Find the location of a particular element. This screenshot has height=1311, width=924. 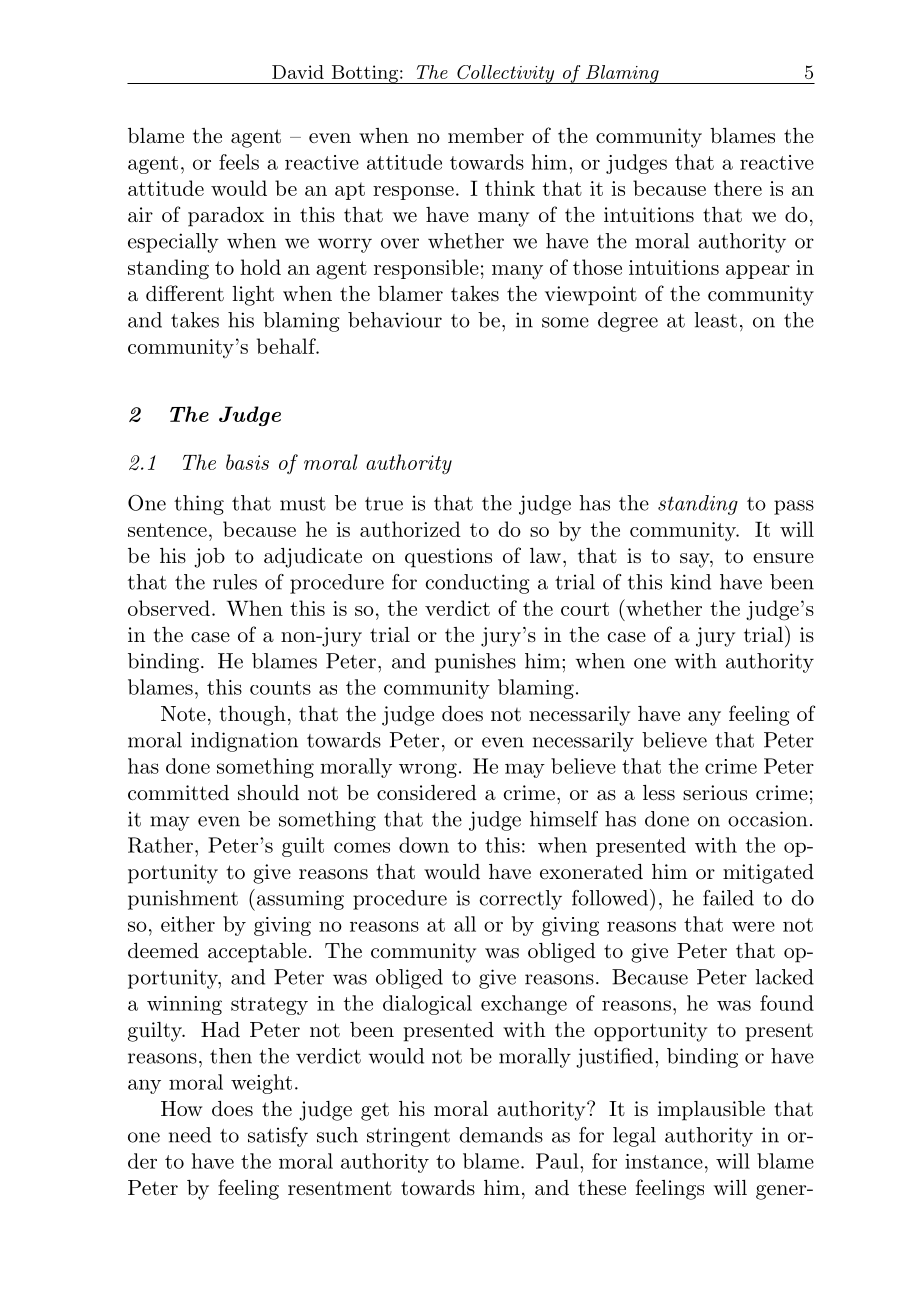

implausible is located at coordinates (711, 1111).
